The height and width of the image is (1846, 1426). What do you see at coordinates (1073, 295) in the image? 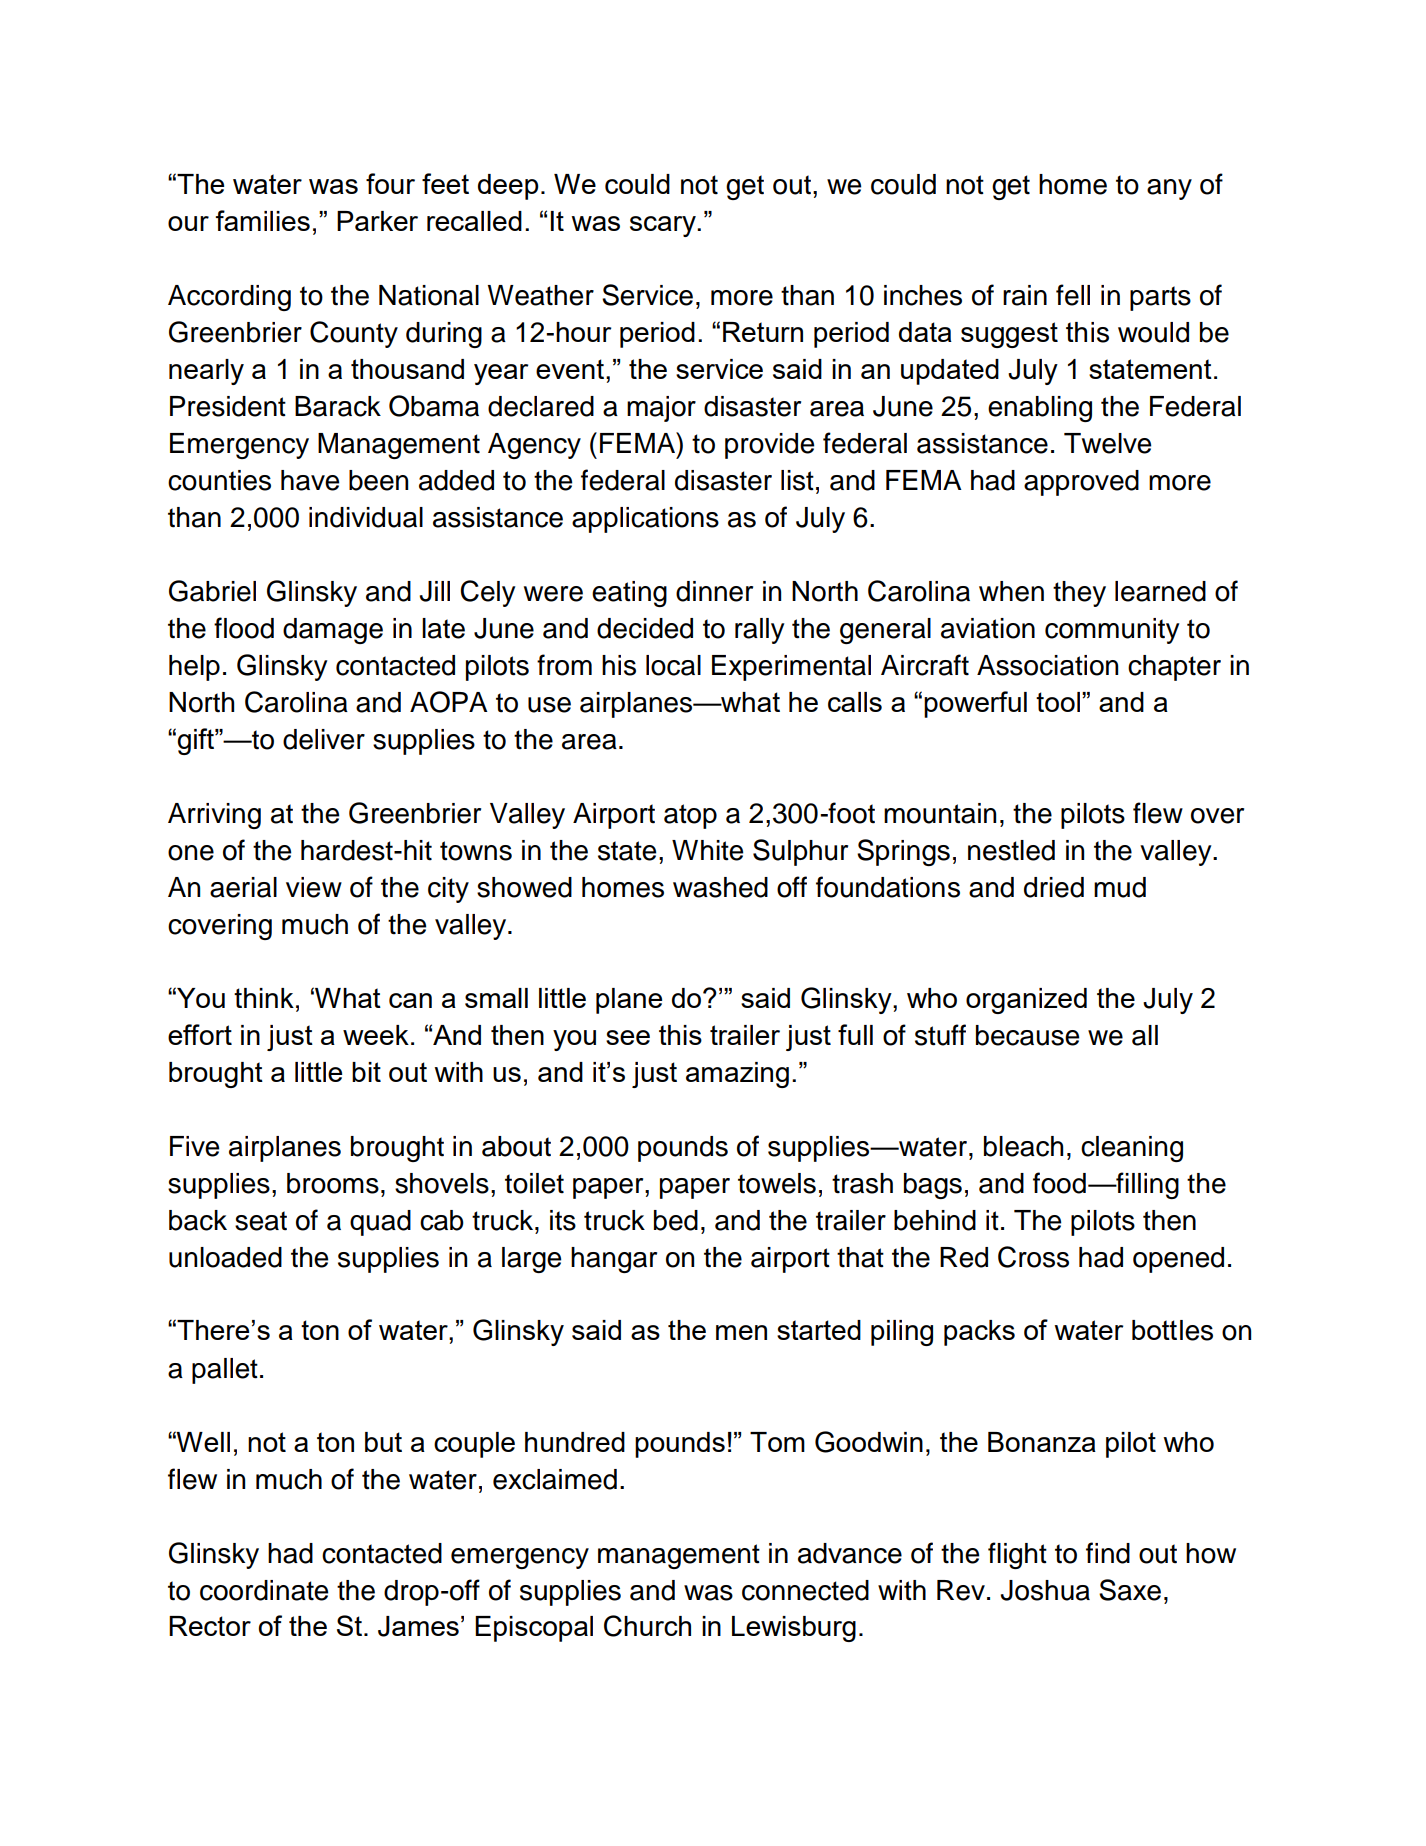
I see `fell` at bounding box center [1073, 295].
